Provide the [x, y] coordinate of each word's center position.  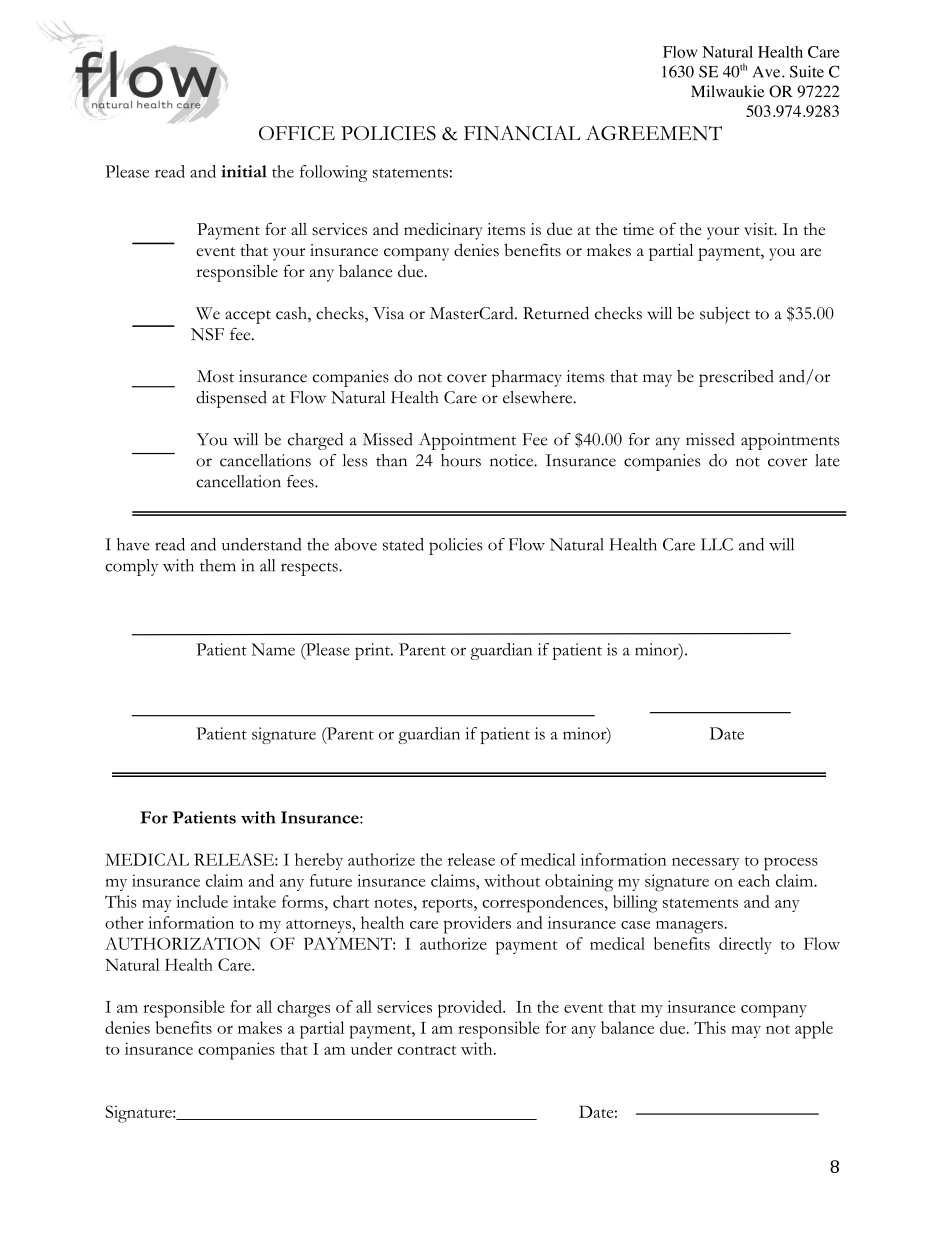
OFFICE [297, 133]
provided [471, 1009]
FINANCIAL [522, 133]
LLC [717, 544]
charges [303, 1009]
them [218, 565]
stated [403, 544]
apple [814, 1030]
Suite [807, 71]
